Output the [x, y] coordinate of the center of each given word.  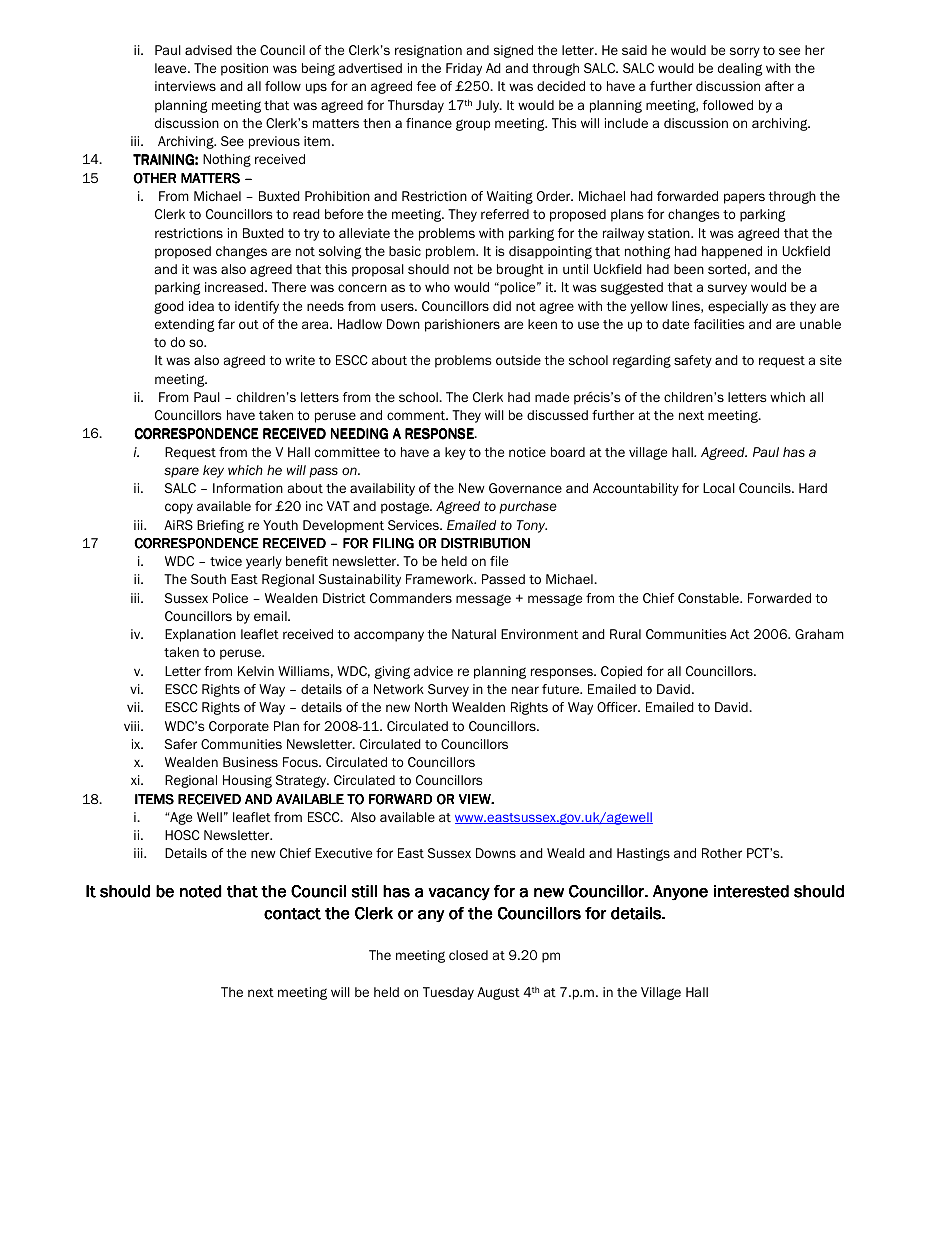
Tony [532, 526]
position [244, 69]
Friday [464, 69]
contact [292, 914]
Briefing [220, 526]
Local [719, 488]
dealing [740, 69]
